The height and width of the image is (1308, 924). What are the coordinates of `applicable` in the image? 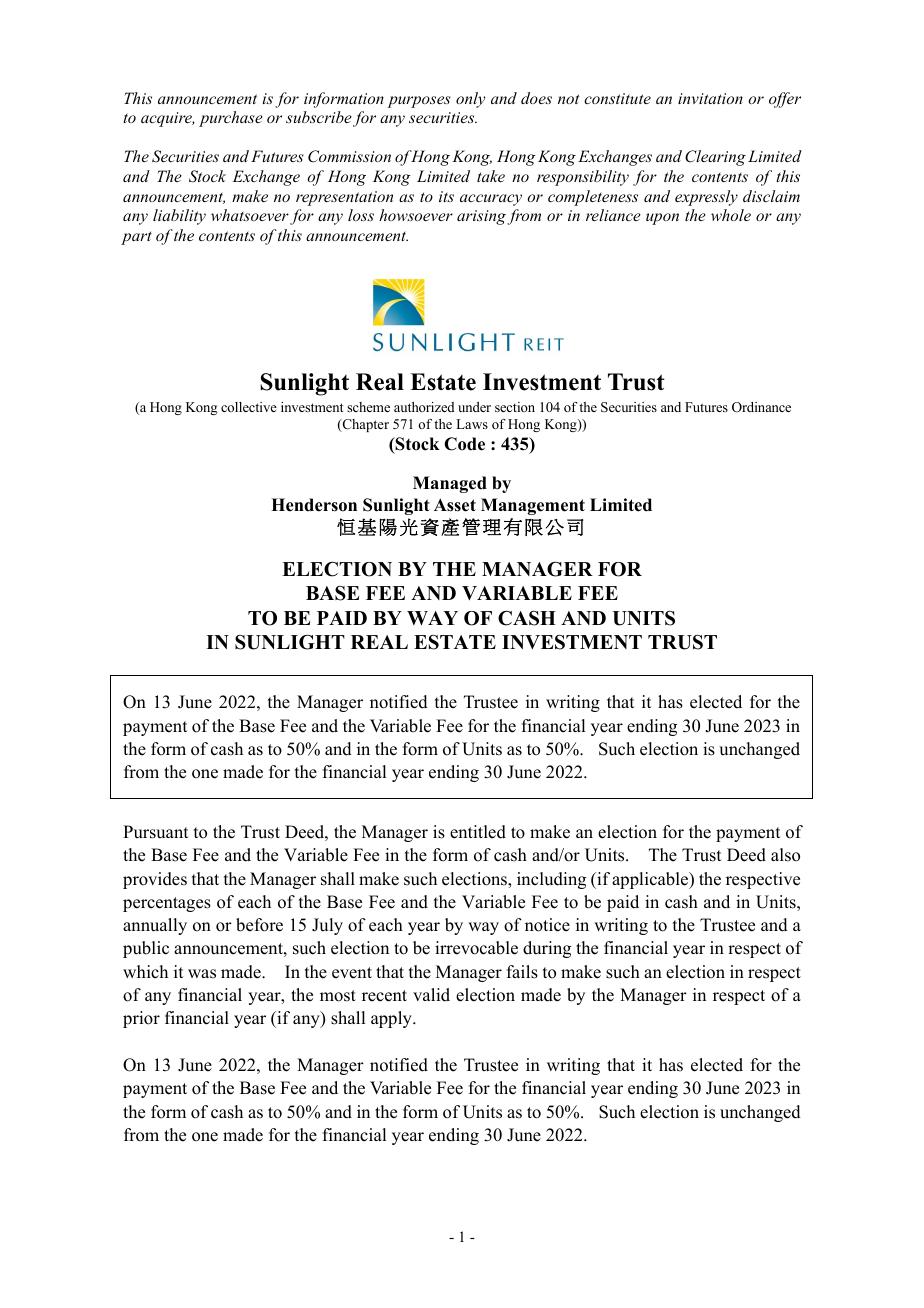 It's located at (651, 880).
